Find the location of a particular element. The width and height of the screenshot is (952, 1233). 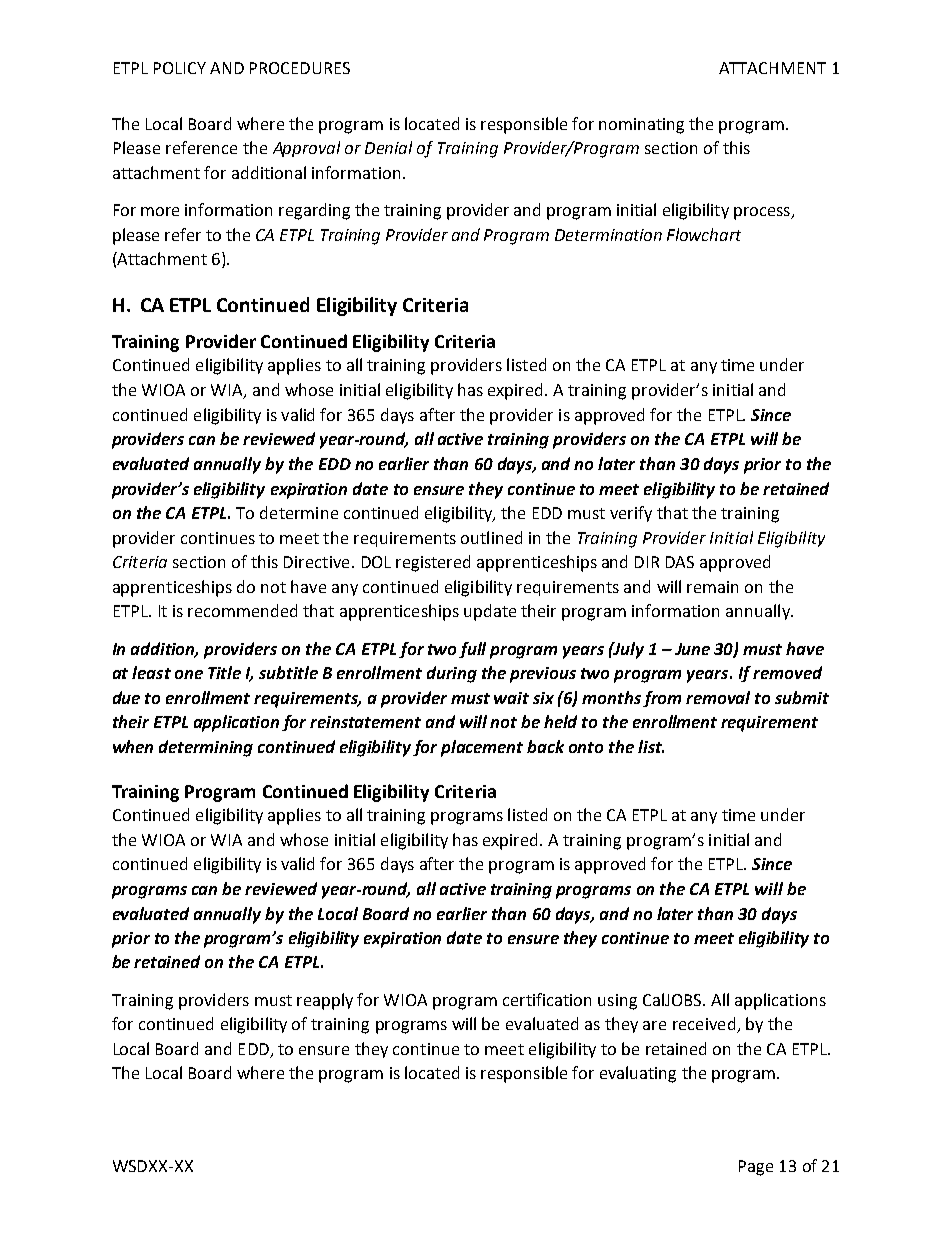

placement is located at coordinates (482, 748).
